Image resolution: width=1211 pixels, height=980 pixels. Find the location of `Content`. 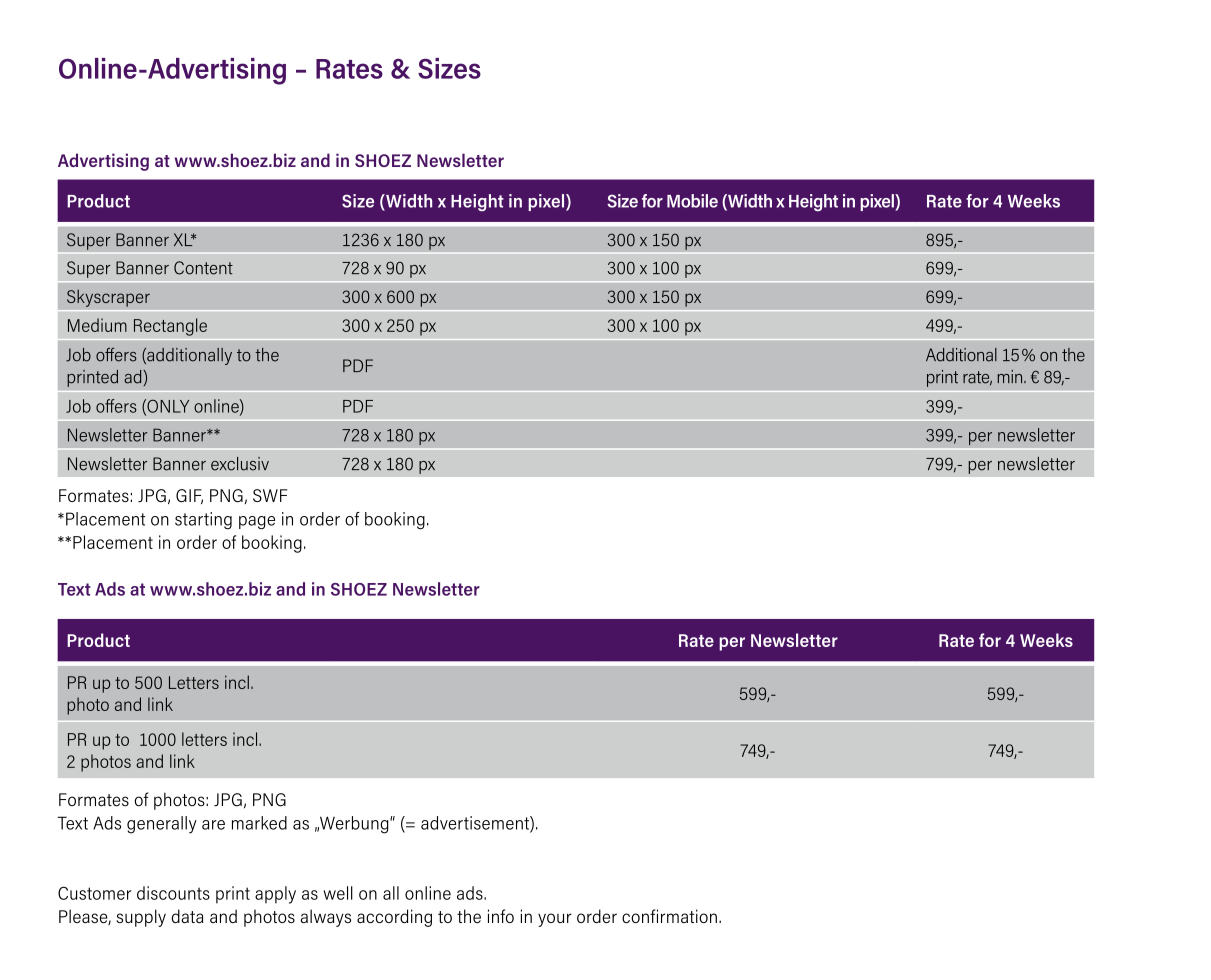

Content is located at coordinates (203, 268).
